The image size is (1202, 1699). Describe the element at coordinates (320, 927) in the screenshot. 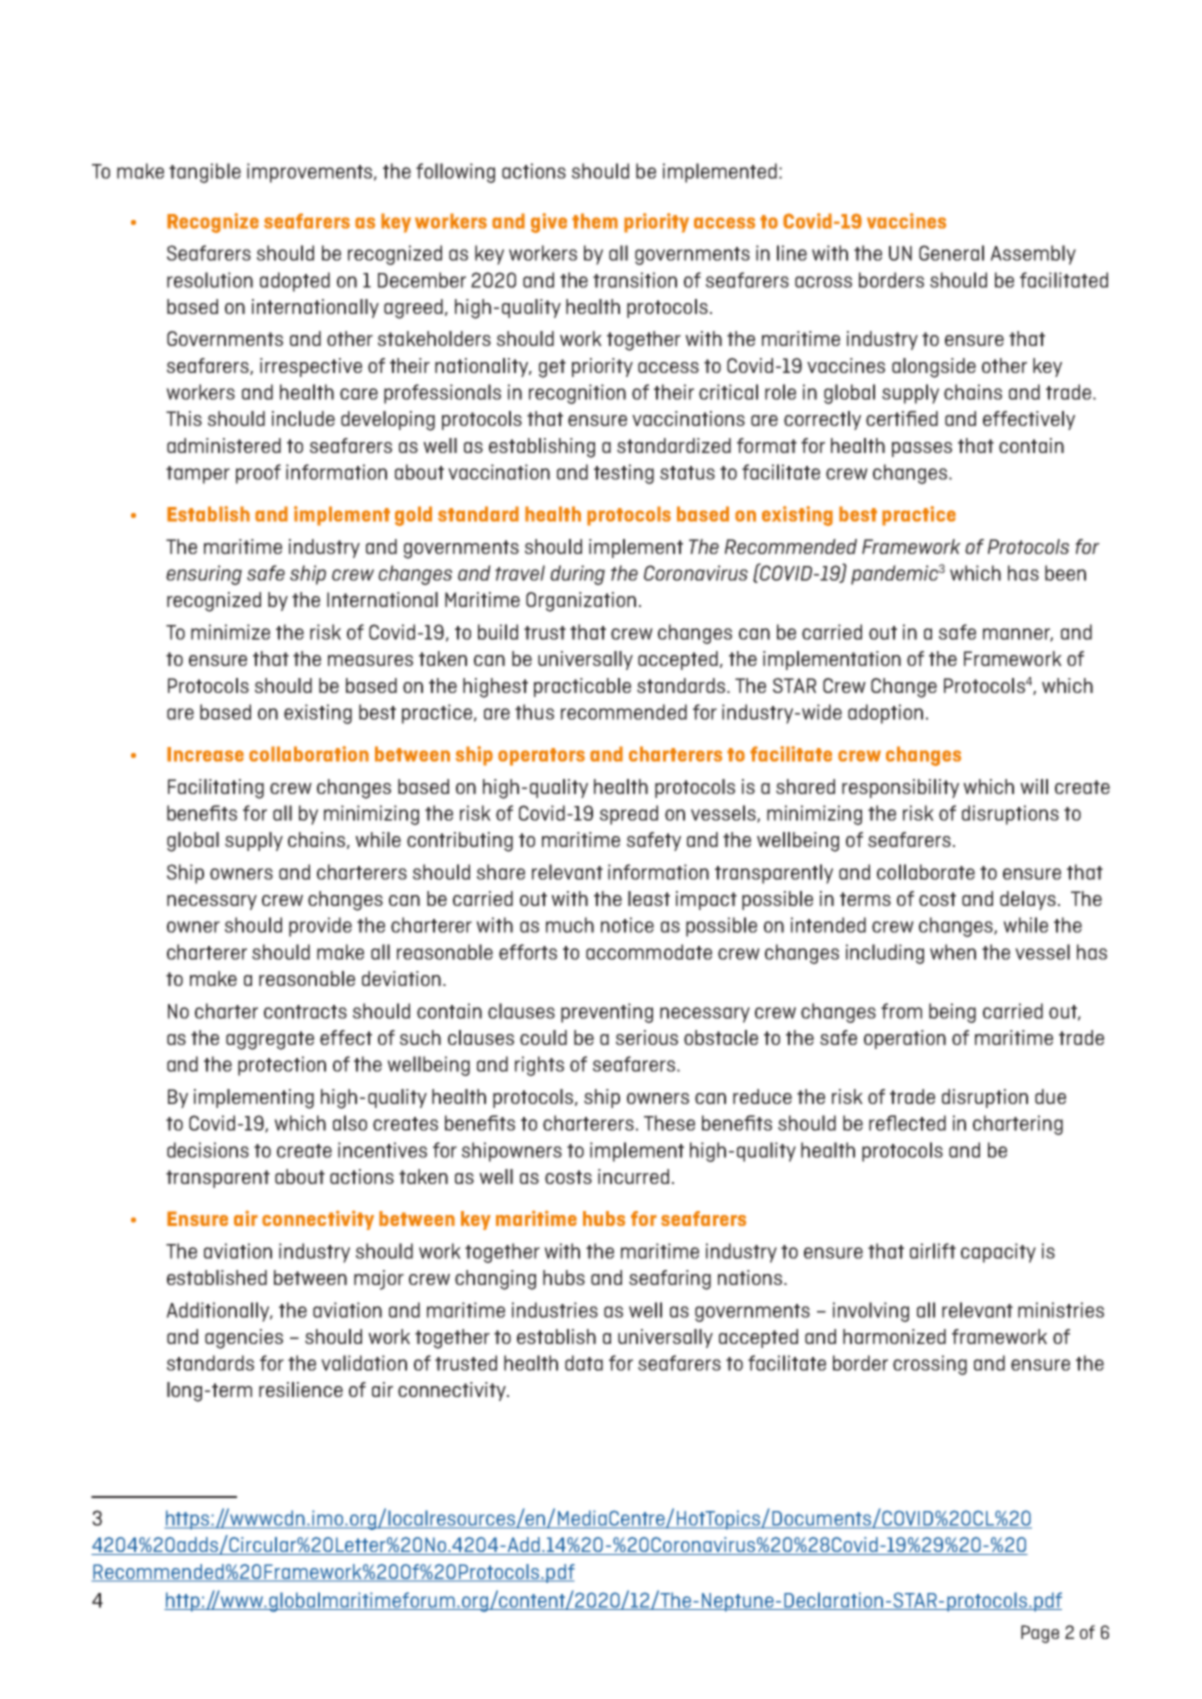

I see `provide` at that location.
